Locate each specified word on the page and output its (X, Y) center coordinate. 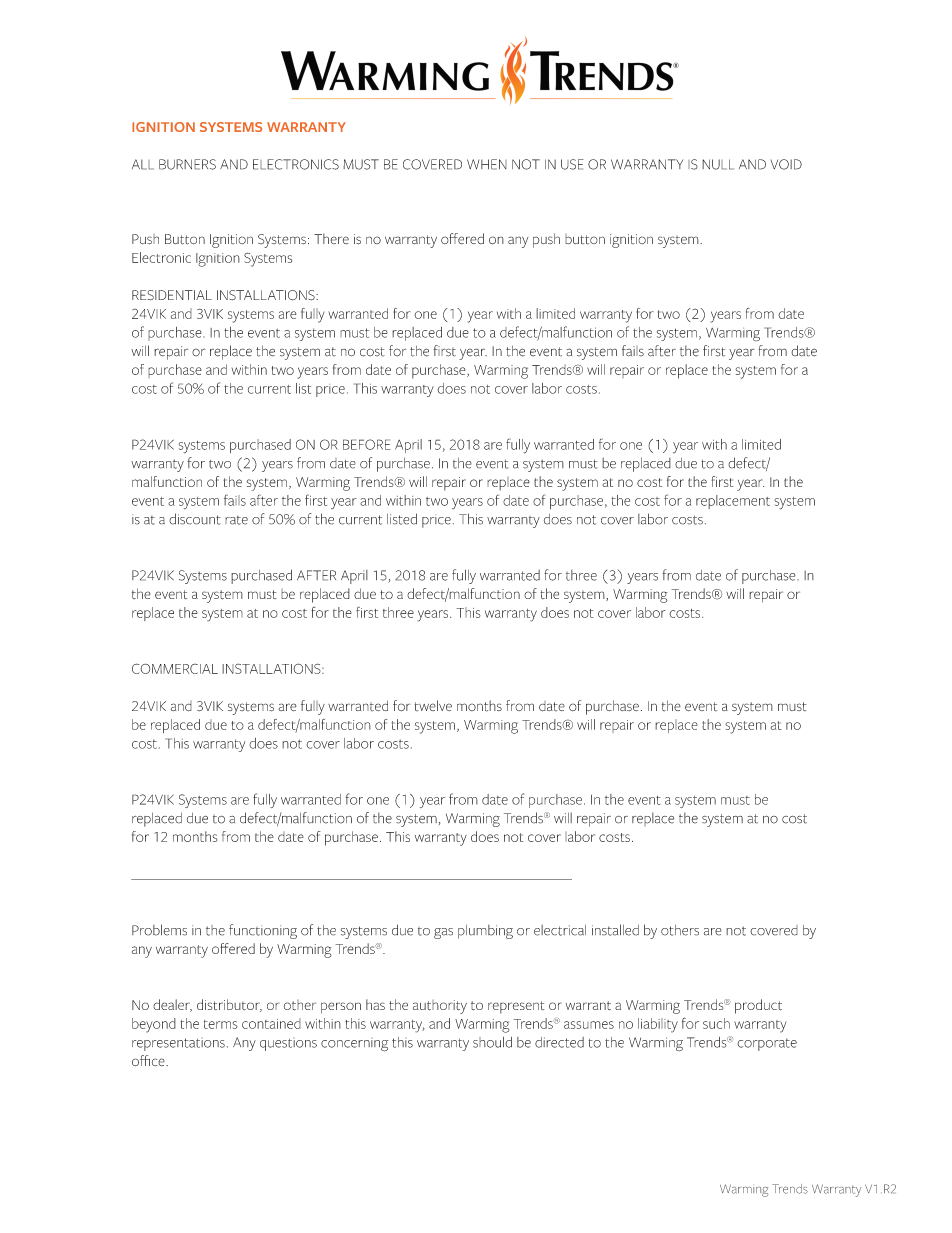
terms (221, 1024)
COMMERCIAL (175, 668)
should (492, 1042)
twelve (433, 705)
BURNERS (187, 164)
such (716, 1023)
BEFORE (367, 444)
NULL (718, 164)
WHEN (487, 164)
